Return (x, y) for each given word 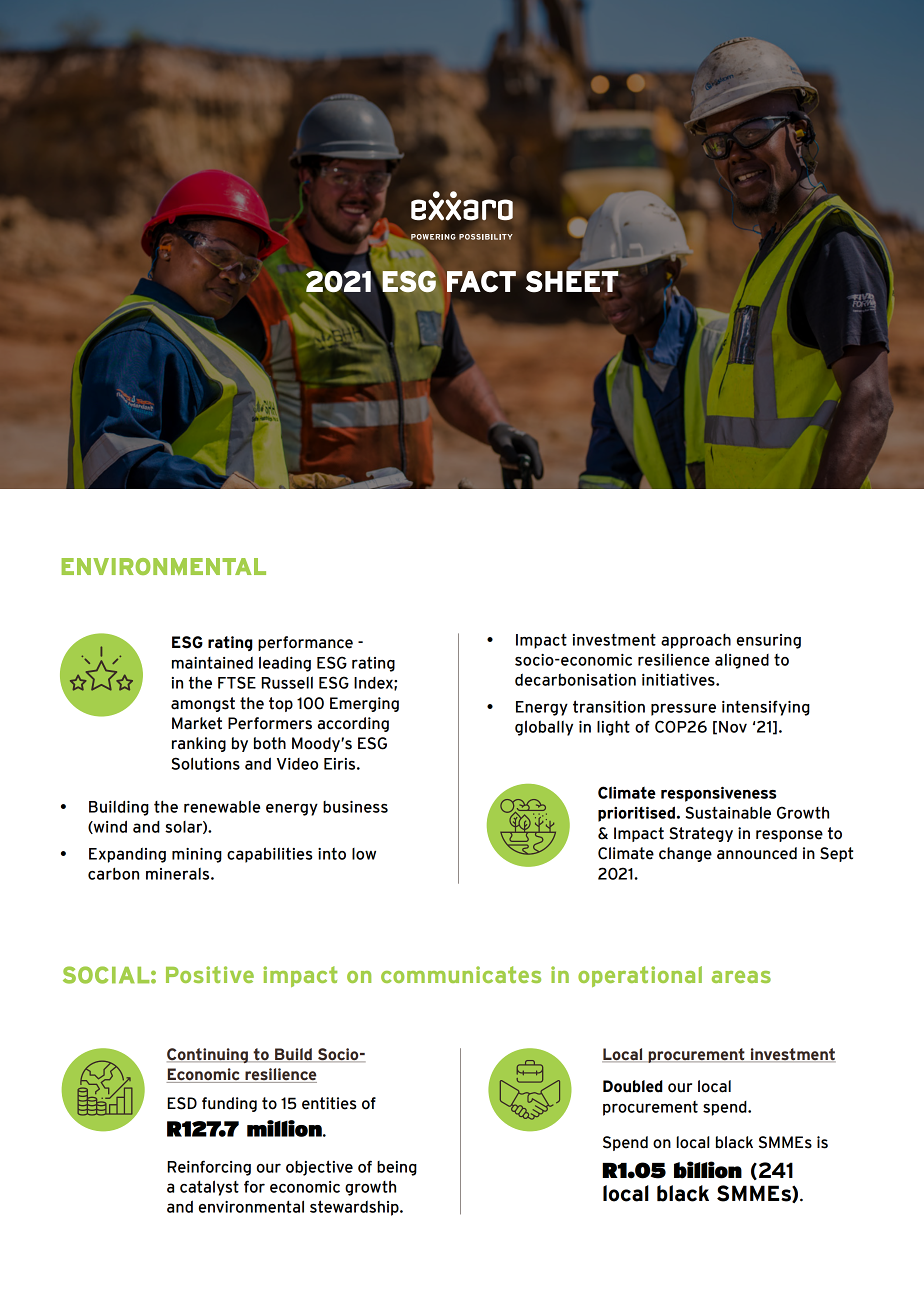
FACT (481, 281)
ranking (199, 744)
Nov (733, 727)
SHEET (572, 280)
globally (544, 728)
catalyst (209, 1188)
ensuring (769, 641)
